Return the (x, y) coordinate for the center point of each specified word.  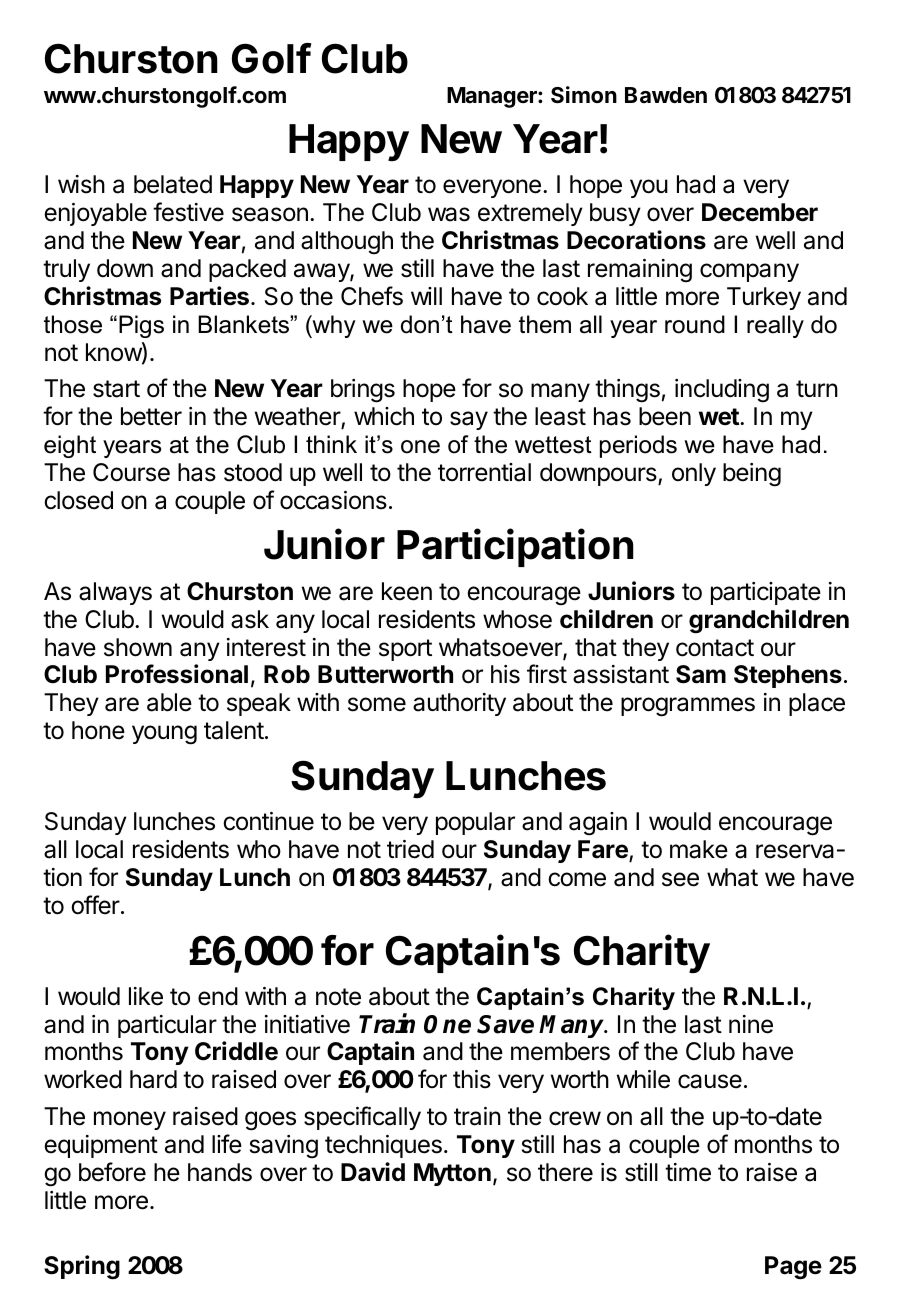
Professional (177, 674)
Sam (701, 674)
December (760, 212)
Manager (493, 97)
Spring (82, 1267)
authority (459, 704)
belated (173, 184)
